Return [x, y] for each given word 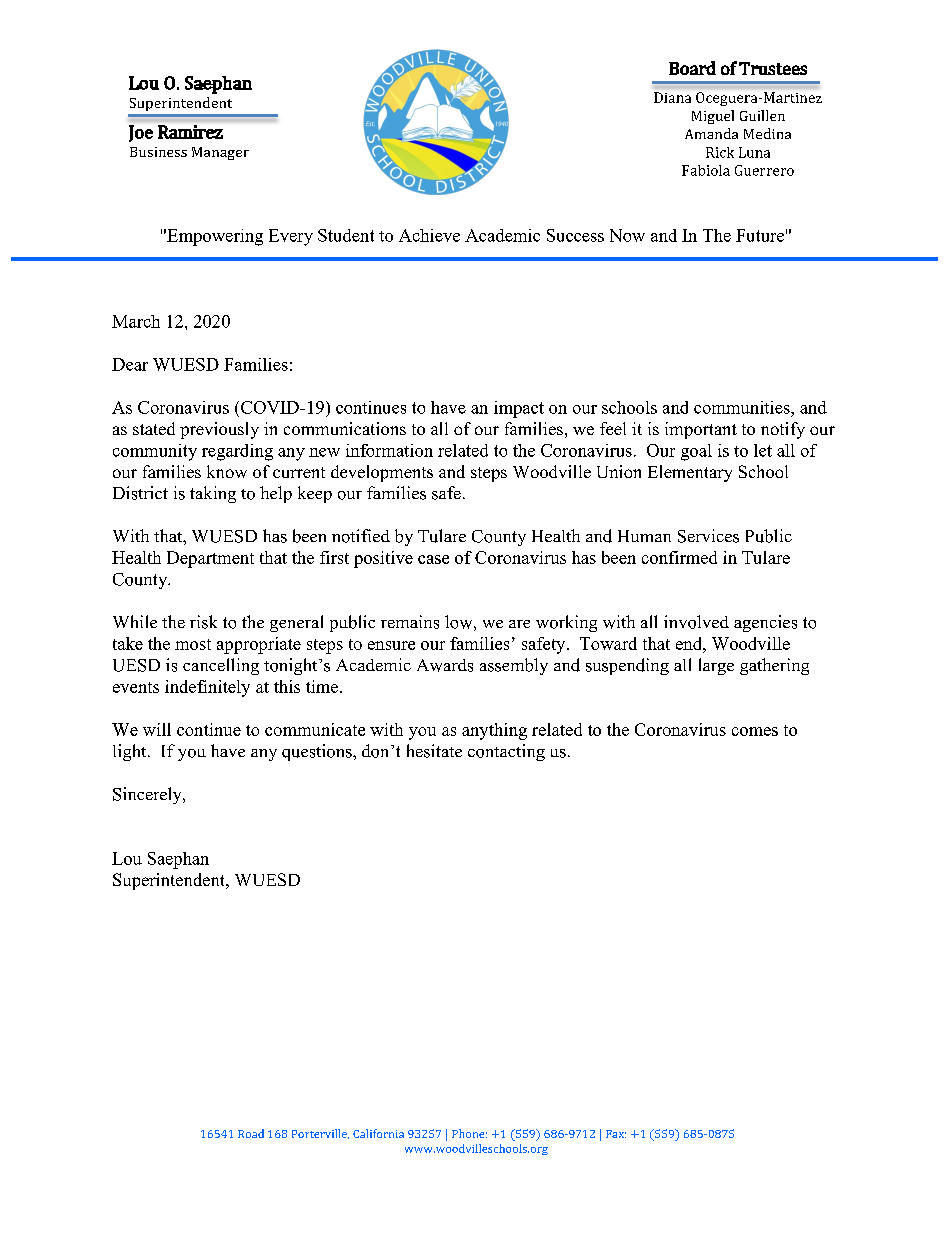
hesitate [434, 751]
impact [519, 409]
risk [203, 622]
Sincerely [148, 795]
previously [219, 430]
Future [760, 235]
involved [696, 622]
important [701, 430]
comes [755, 731]
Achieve [429, 235]
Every [291, 237]
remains [410, 622]
